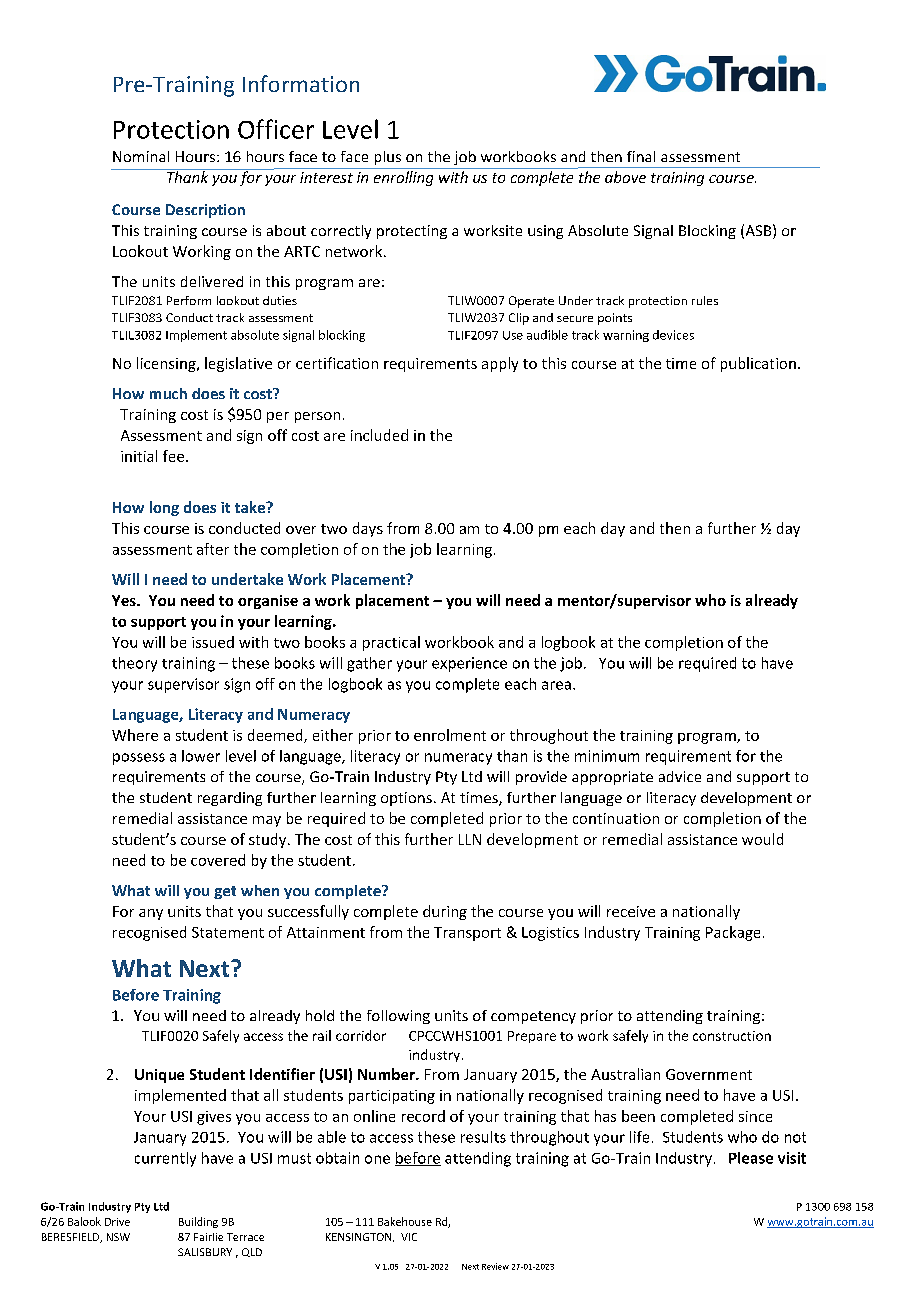  What do you see at coordinates (388, 158) in the document?
I see `plus` at bounding box center [388, 158].
